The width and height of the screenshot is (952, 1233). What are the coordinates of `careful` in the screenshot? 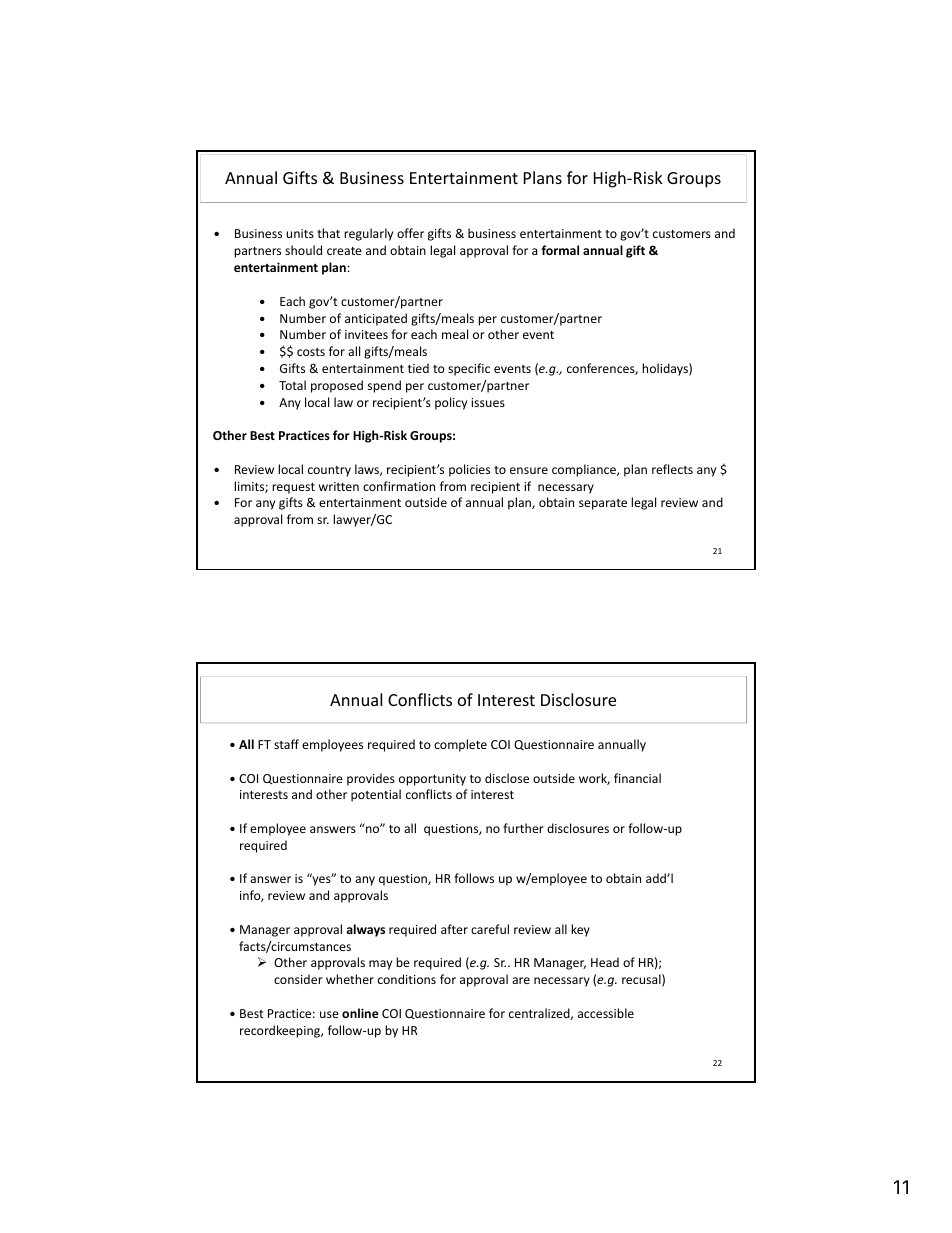 It's located at (490, 929).
